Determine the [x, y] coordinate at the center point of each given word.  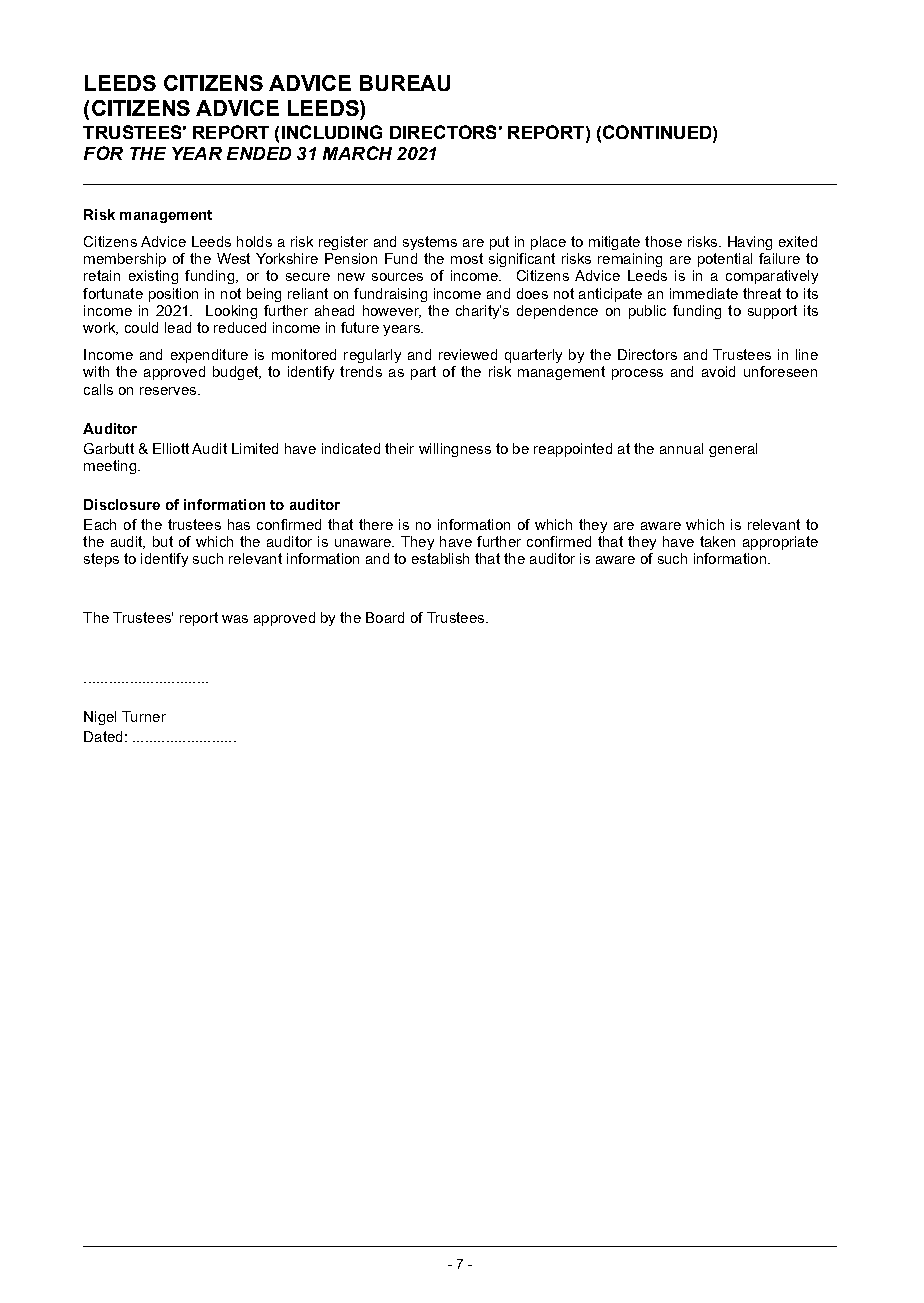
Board [385, 617]
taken [717, 541]
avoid [718, 371]
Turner [144, 716]
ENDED [259, 153]
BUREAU [405, 83]
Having [750, 243]
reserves [168, 391]
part [423, 373]
